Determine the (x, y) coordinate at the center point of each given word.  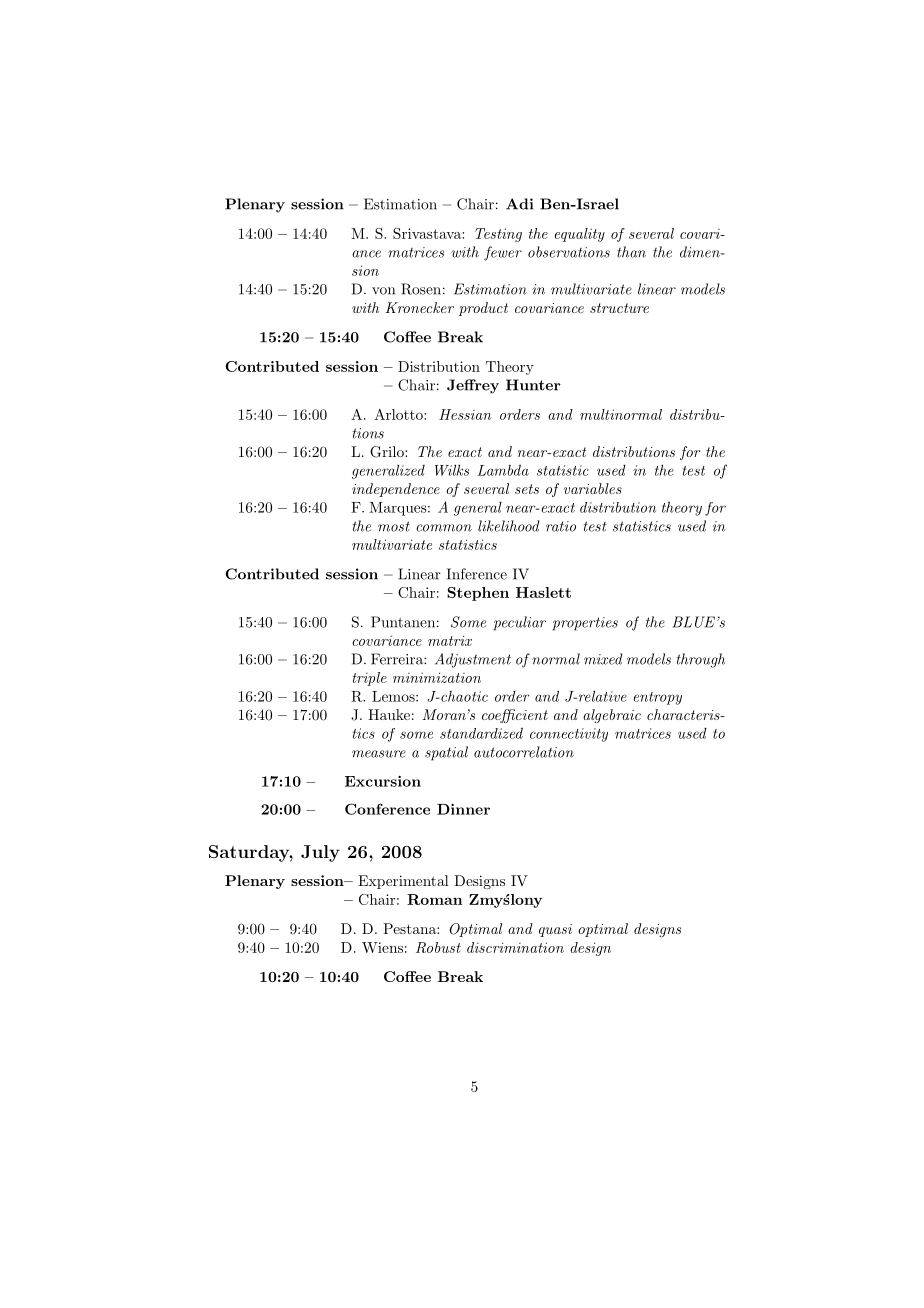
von (383, 291)
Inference (477, 574)
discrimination (515, 947)
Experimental (403, 882)
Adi (520, 204)
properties (585, 624)
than (631, 252)
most (394, 526)
